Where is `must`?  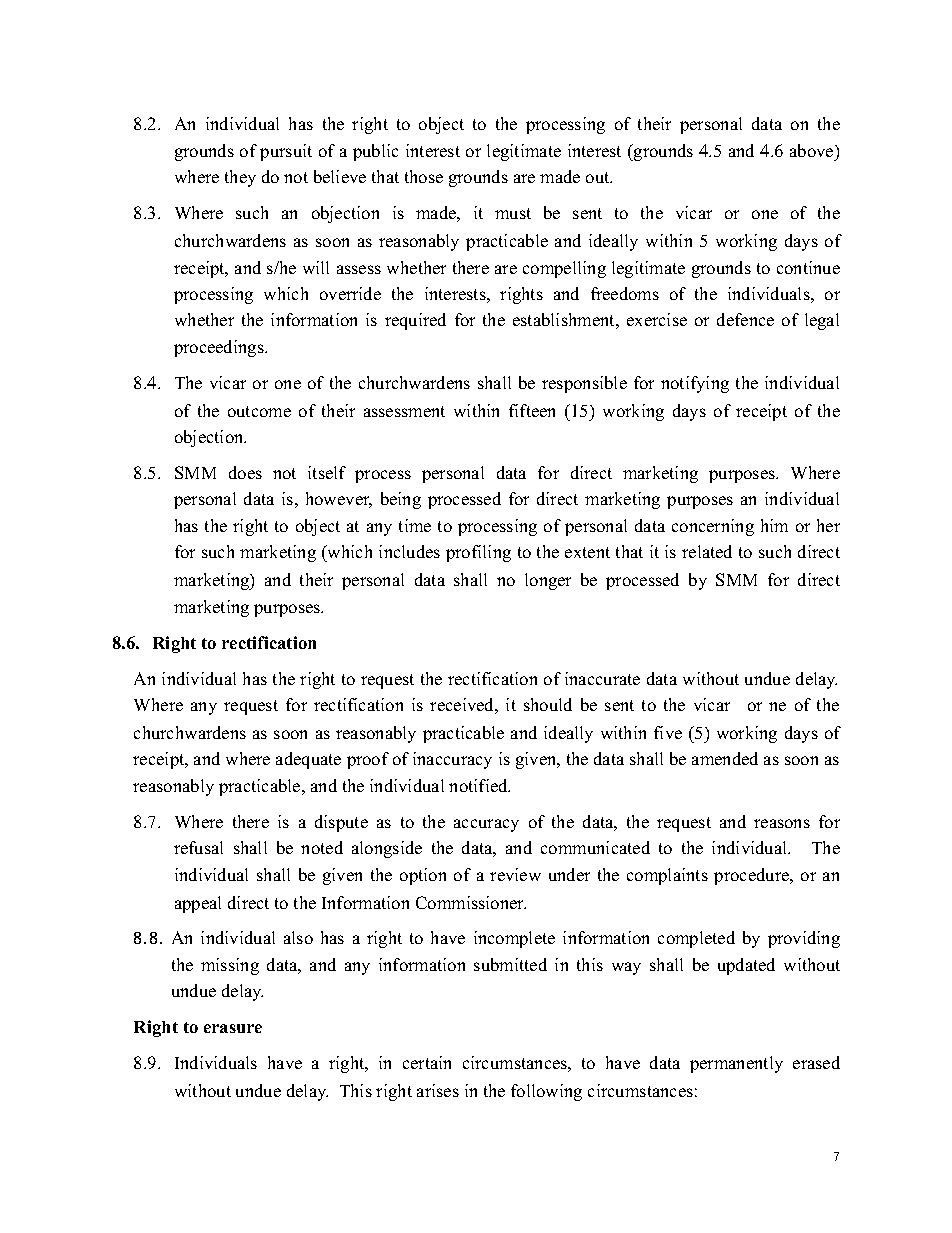 must is located at coordinates (513, 213).
